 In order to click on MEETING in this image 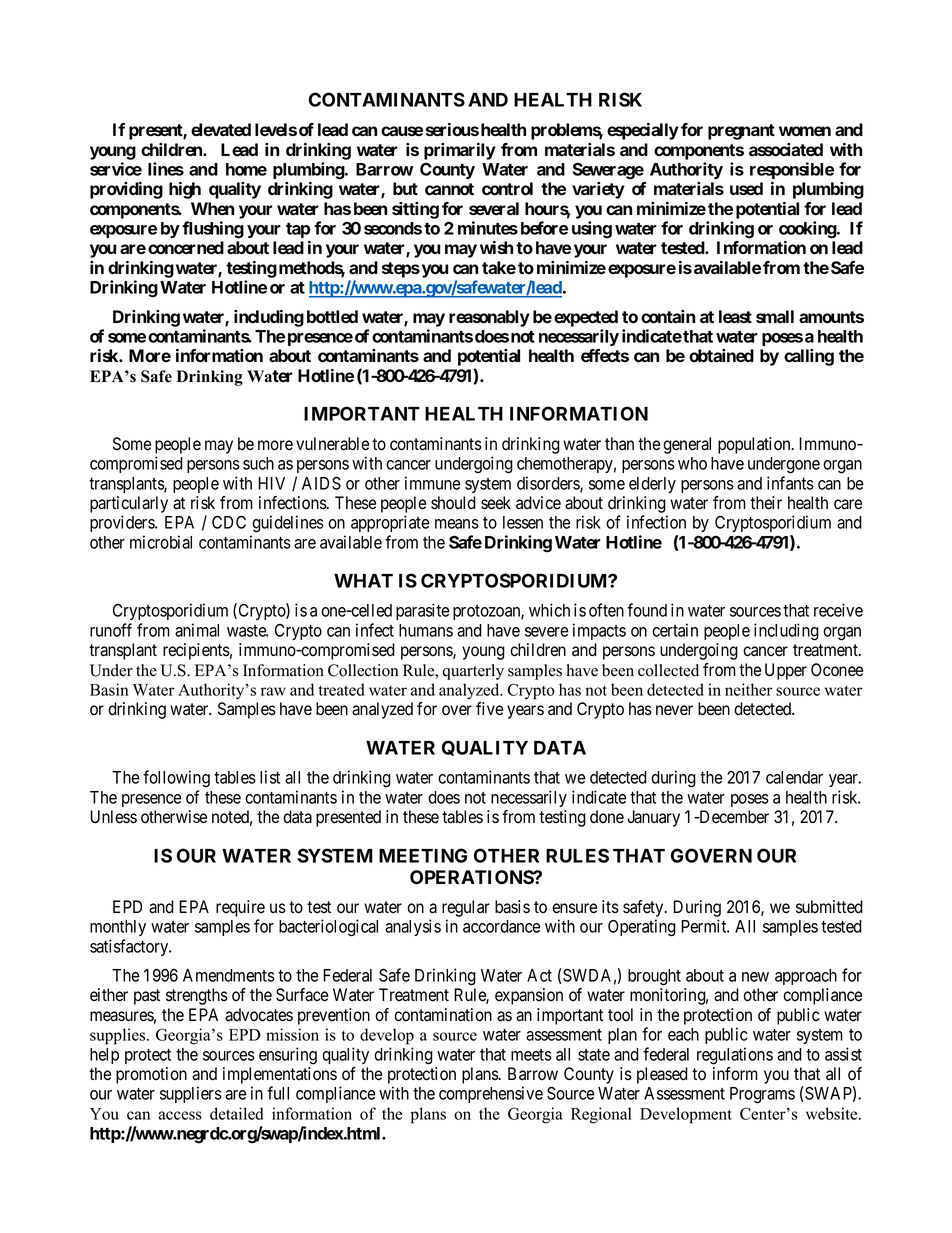, I will do `click(423, 855)`.
